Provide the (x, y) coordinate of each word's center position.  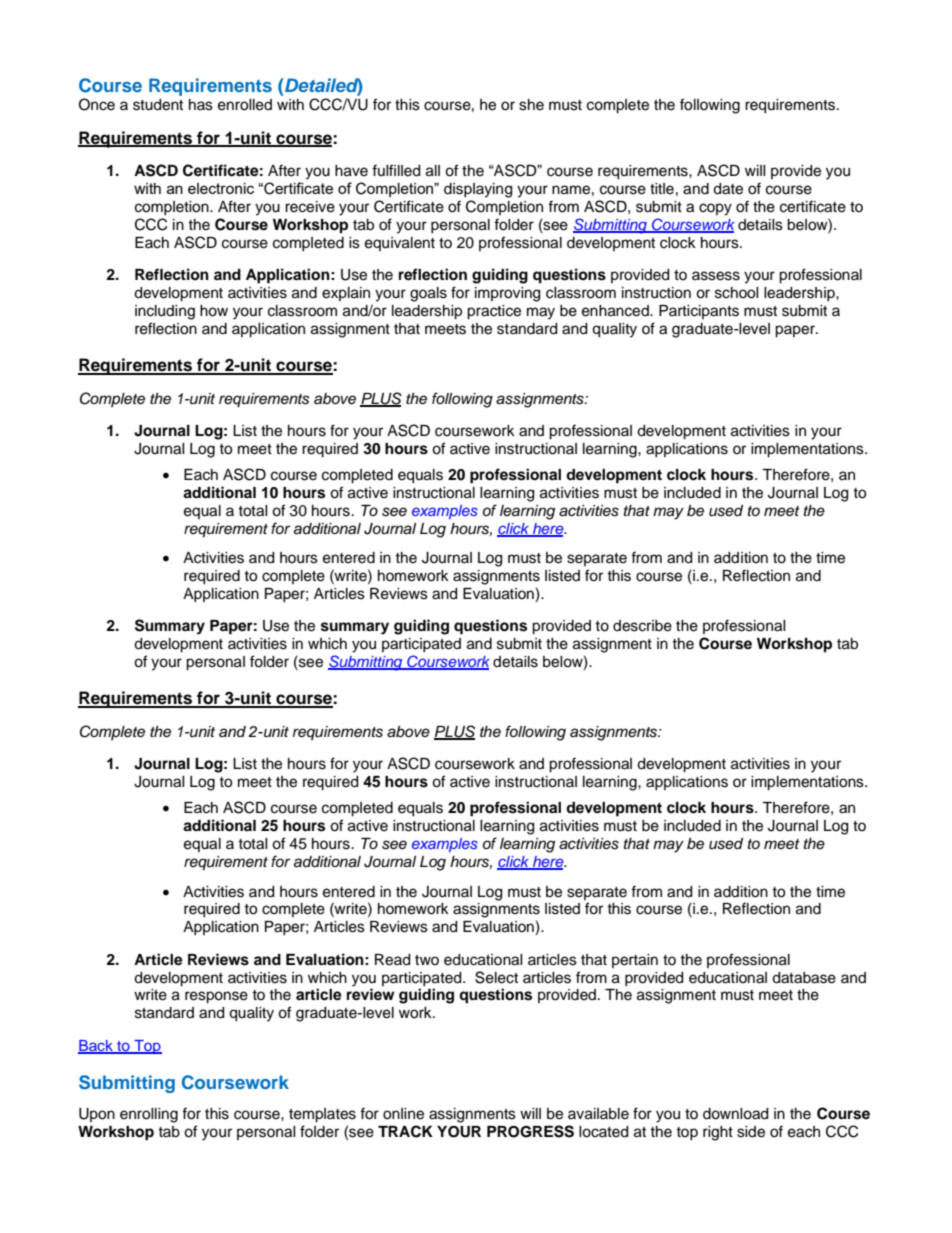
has (201, 105)
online (403, 1114)
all (433, 171)
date (728, 189)
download (735, 1114)
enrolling (149, 1115)
